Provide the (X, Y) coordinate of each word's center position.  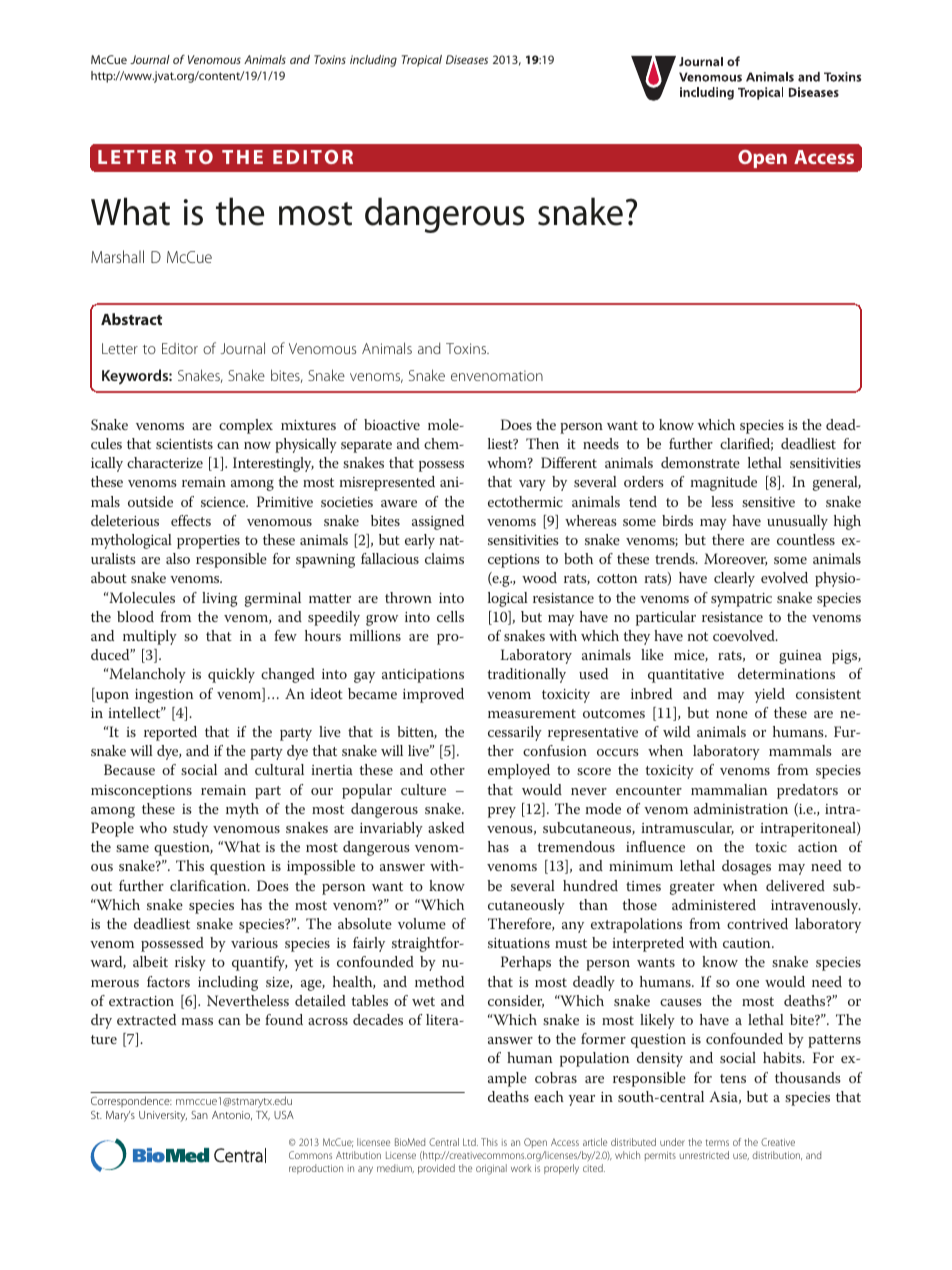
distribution (777, 1155)
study (190, 829)
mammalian (729, 789)
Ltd (470, 1142)
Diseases (467, 59)
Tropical (422, 61)
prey (502, 812)
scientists (184, 444)
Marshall (117, 256)
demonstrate (700, 462)
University (163, 1116)
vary (532, 485)
